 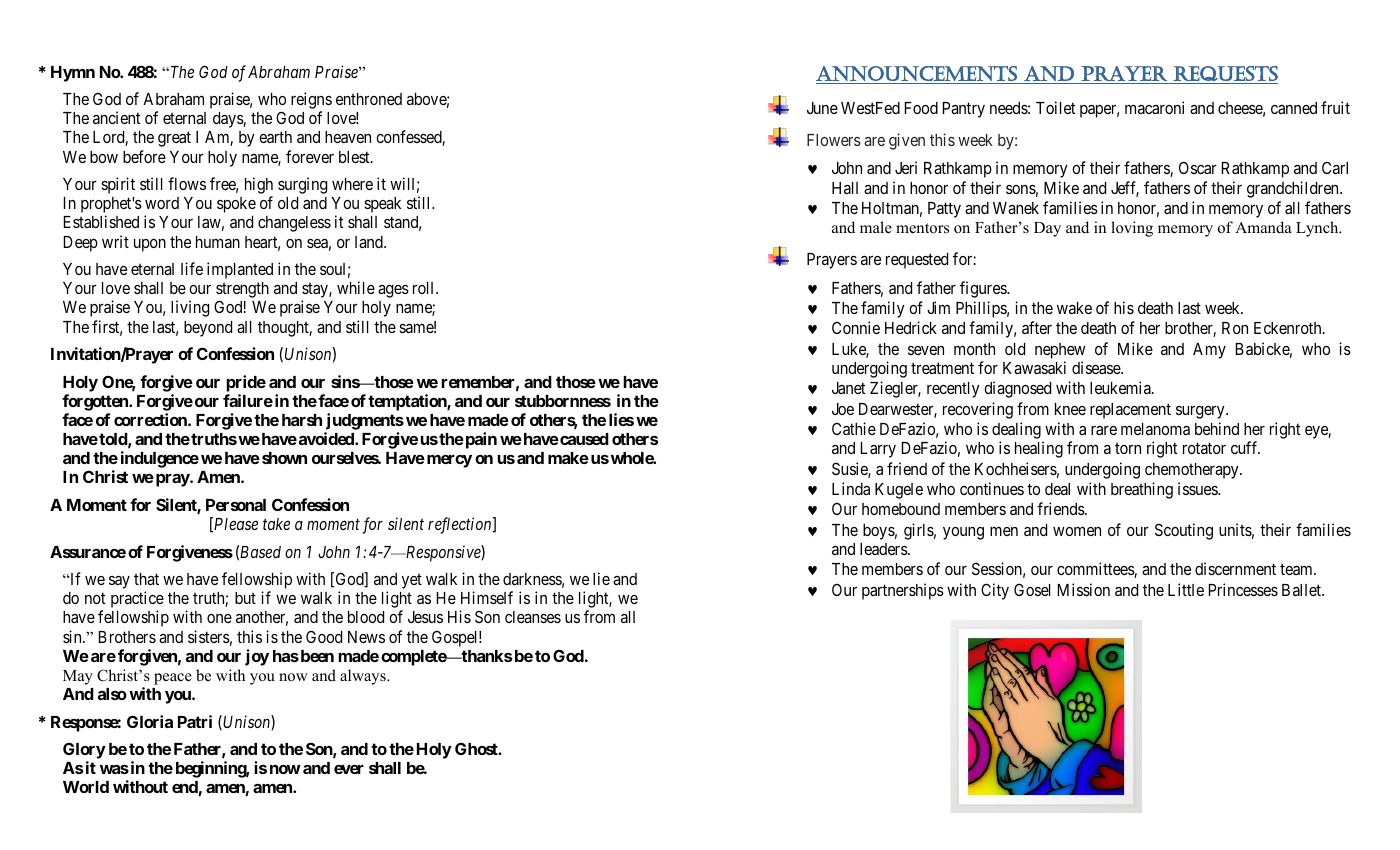 I want to click on reigns, so click(x=311, y=102).
